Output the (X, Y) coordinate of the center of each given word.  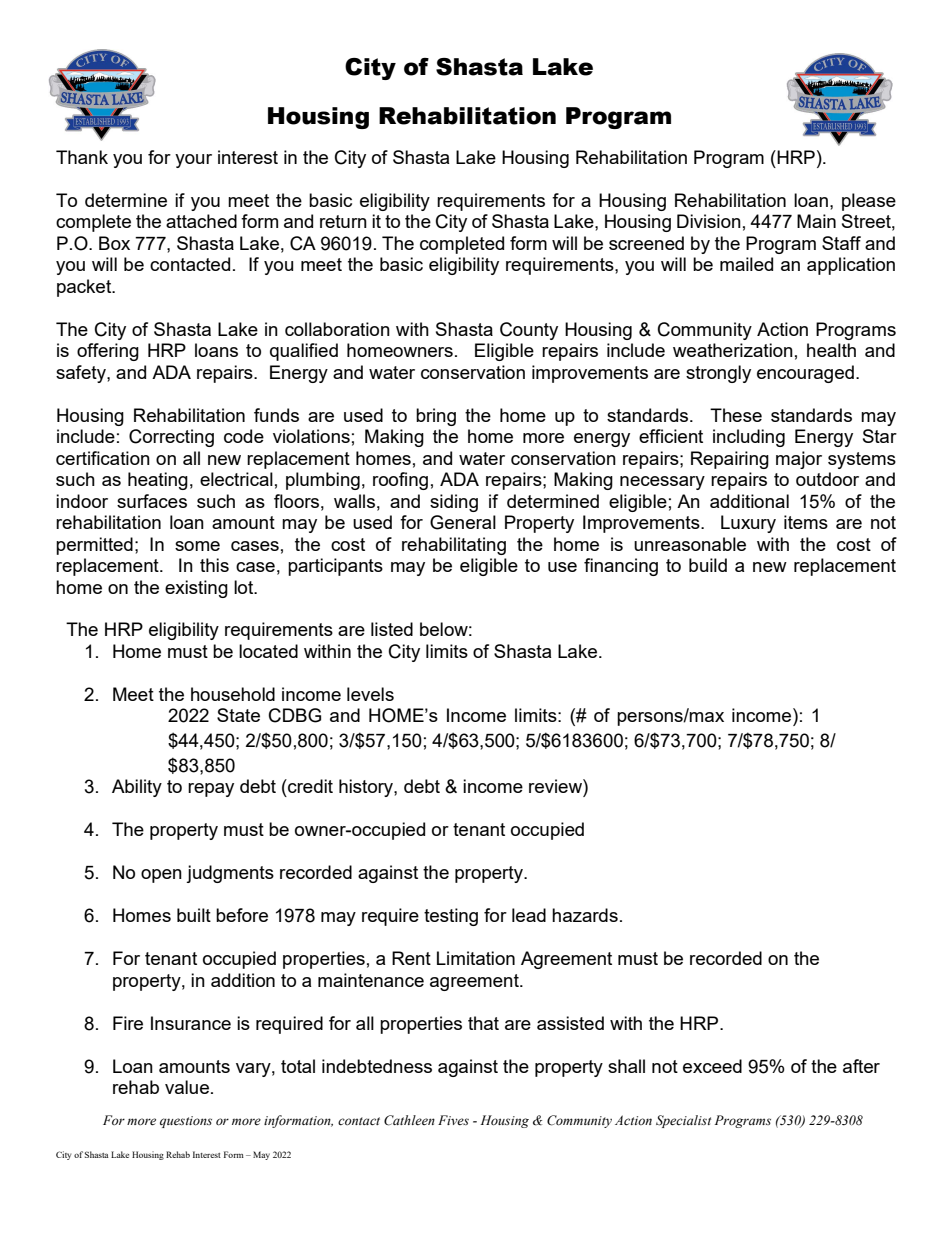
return (343, 221)
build (708, 565)
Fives (453, 1120)
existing (196, 589)
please (869, 202)
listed (392, 629)
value (187, 1087)
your (193, 161)
